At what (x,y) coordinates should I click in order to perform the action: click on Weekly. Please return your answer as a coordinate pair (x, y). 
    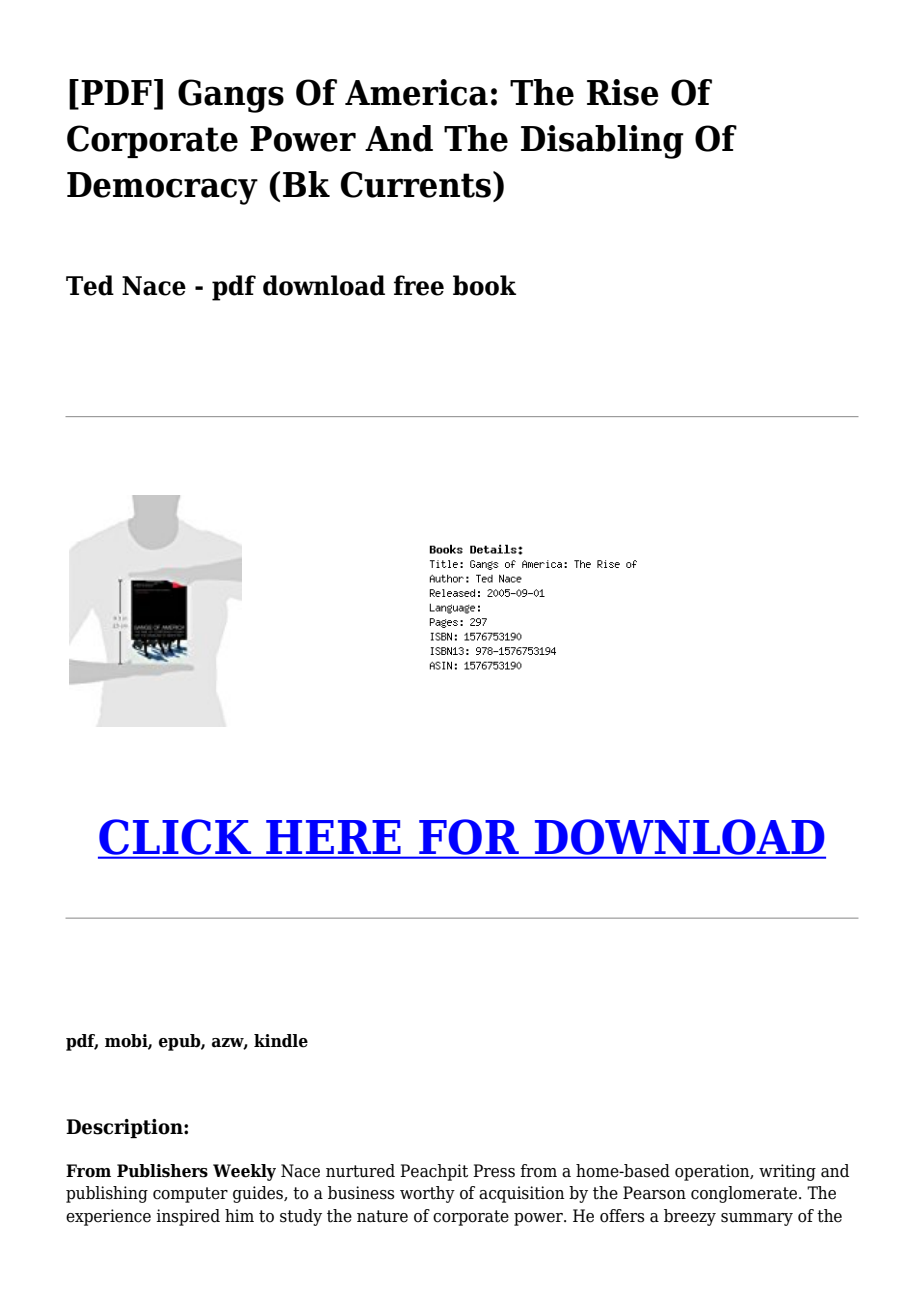
    Looking at the image, I should click on (244, 1172).
